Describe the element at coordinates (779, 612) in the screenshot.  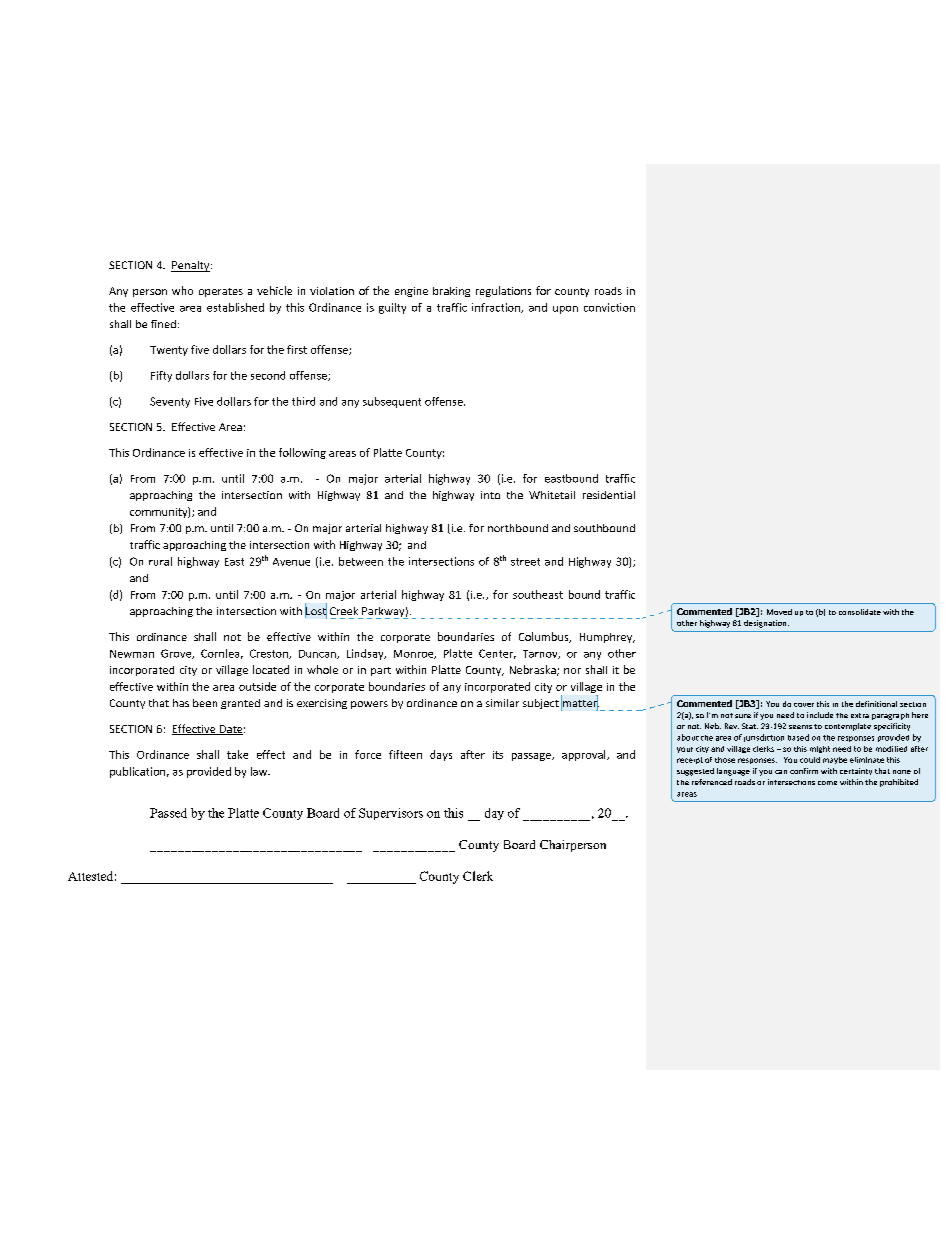
I see `Moved` at that location.
